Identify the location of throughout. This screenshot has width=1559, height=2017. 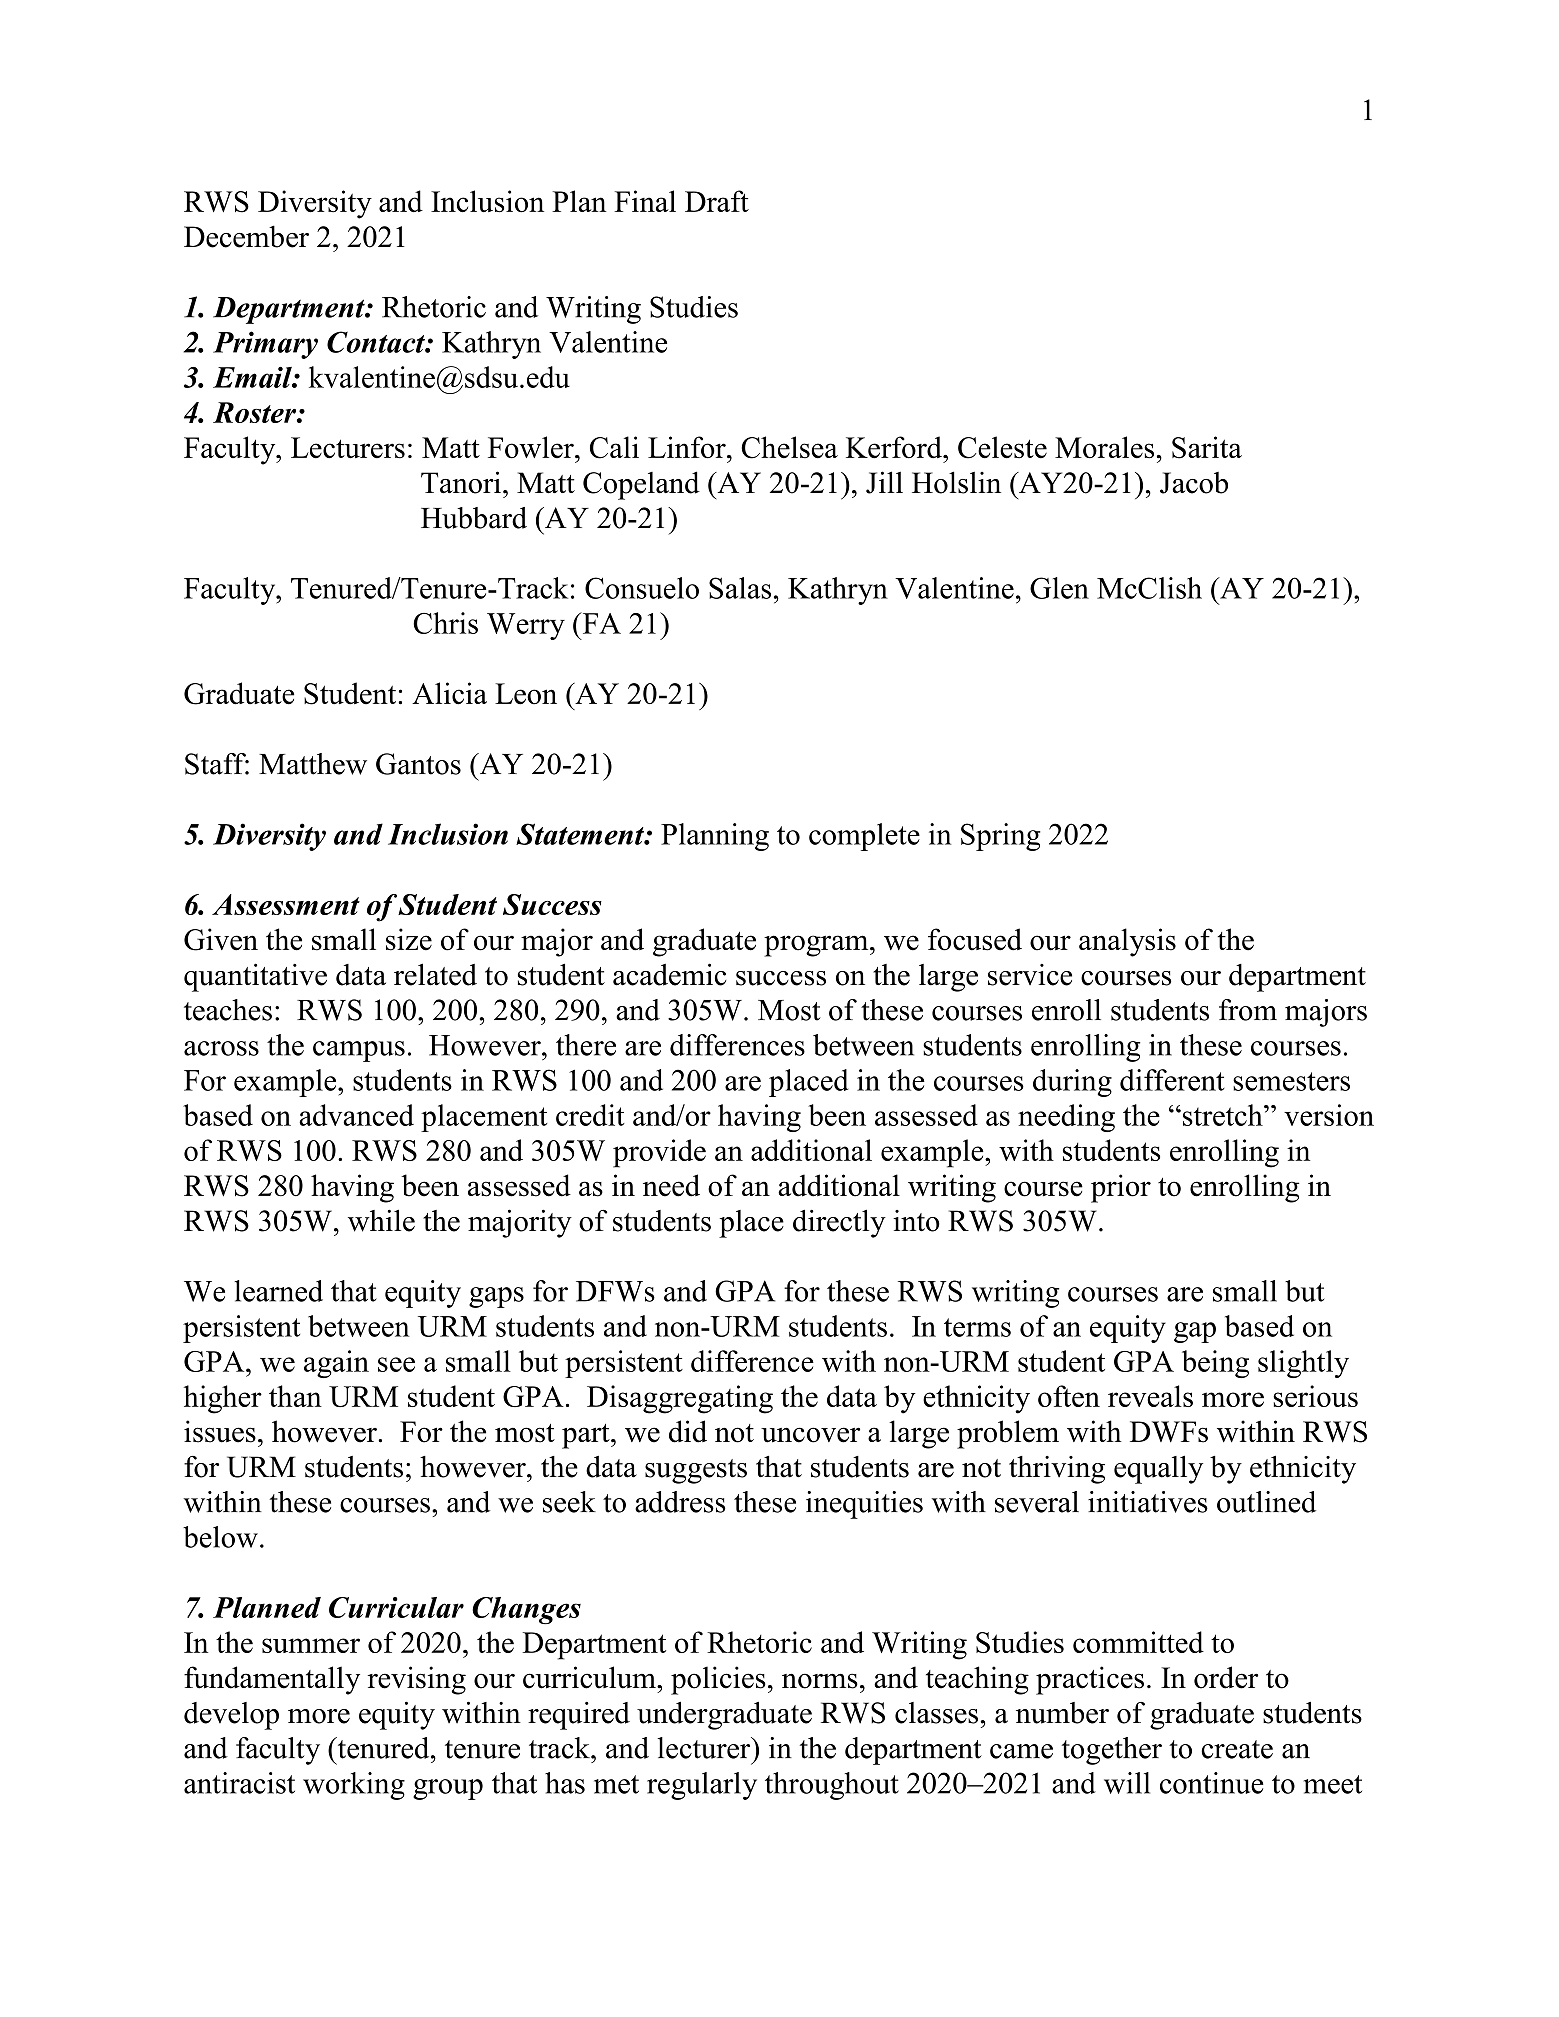
(832, 1786).
